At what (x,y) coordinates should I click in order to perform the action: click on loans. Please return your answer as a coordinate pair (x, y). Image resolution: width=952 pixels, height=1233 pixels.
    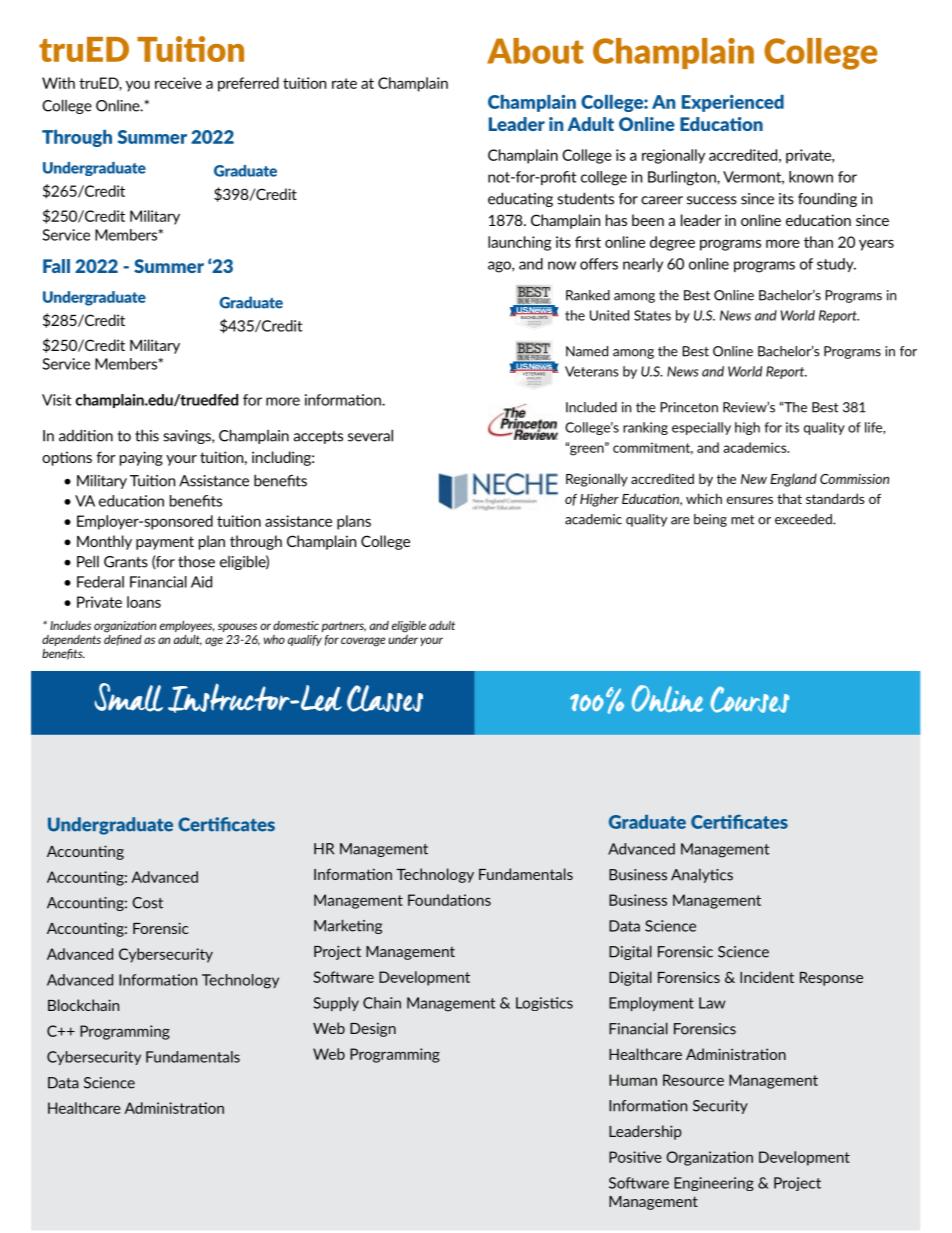
    Looking at the image, I should click on (144, 602).
